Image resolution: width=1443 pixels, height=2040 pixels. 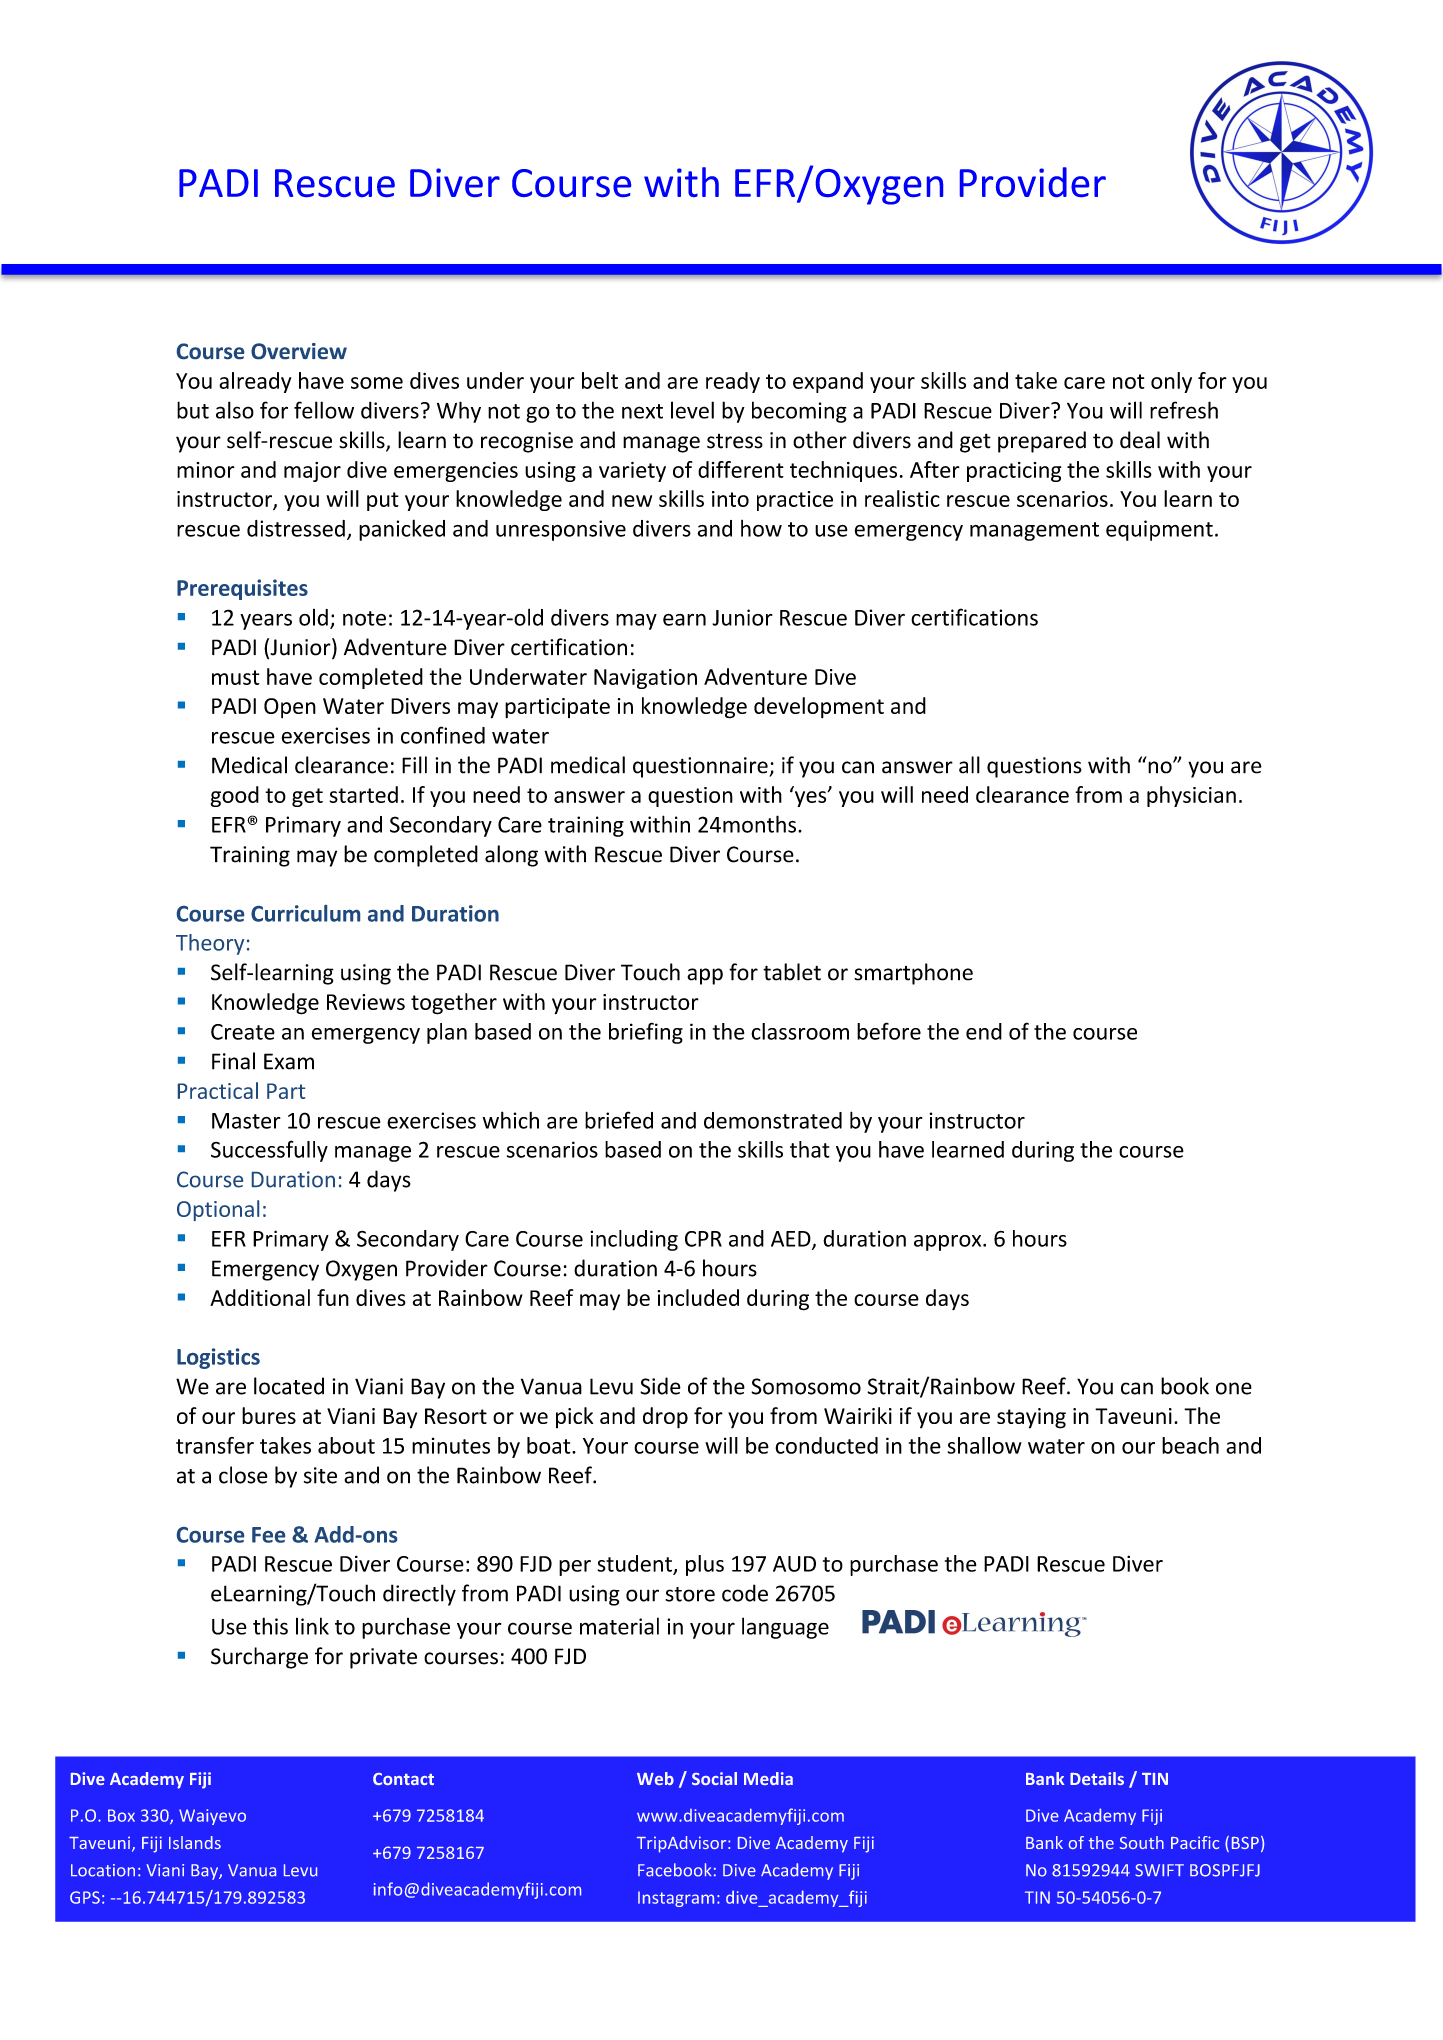 What do you see at coordinates (1142, 1842) in the page?
I see `South` at bounding box center [1142, 1842].
